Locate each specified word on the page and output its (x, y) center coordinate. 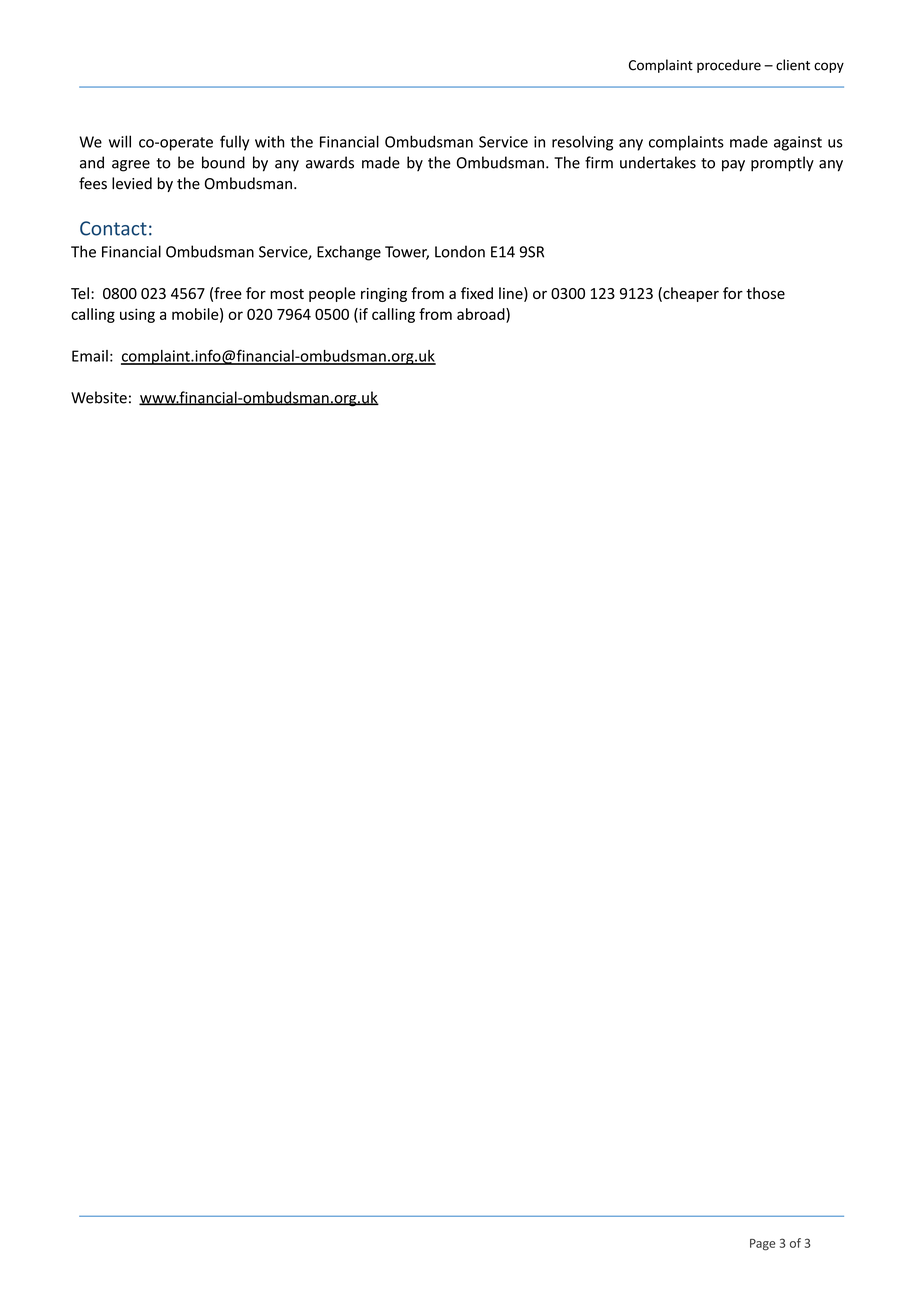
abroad (482, 314)
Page (762, 1245)
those (765, 293)
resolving (582, 143)
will (120, 141)
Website (99, 397)
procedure (729, 66)
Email (90, 356)
